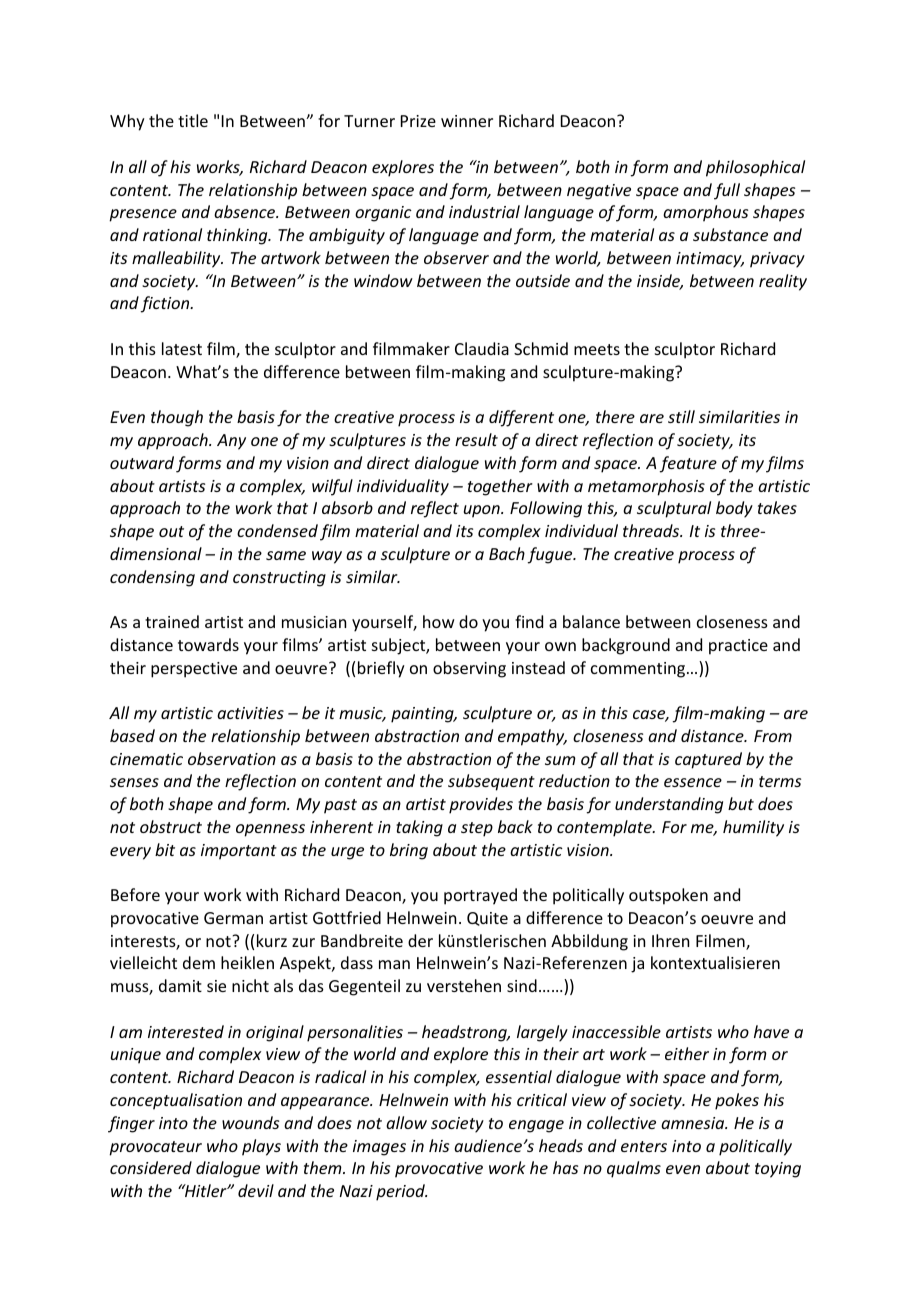  I want to click on full, so click(727, 191).
